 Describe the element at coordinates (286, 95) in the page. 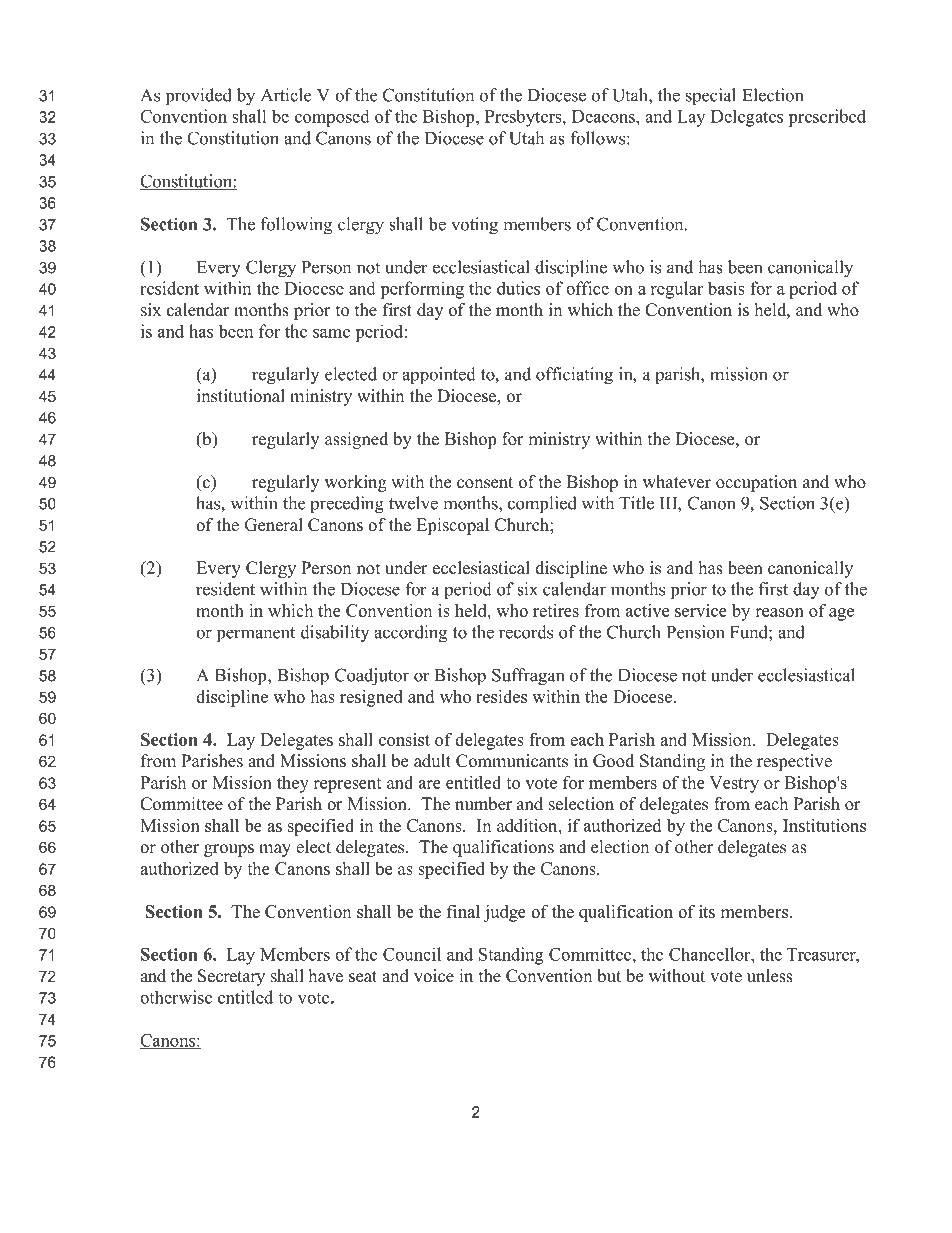

I see `Article` at that location.
